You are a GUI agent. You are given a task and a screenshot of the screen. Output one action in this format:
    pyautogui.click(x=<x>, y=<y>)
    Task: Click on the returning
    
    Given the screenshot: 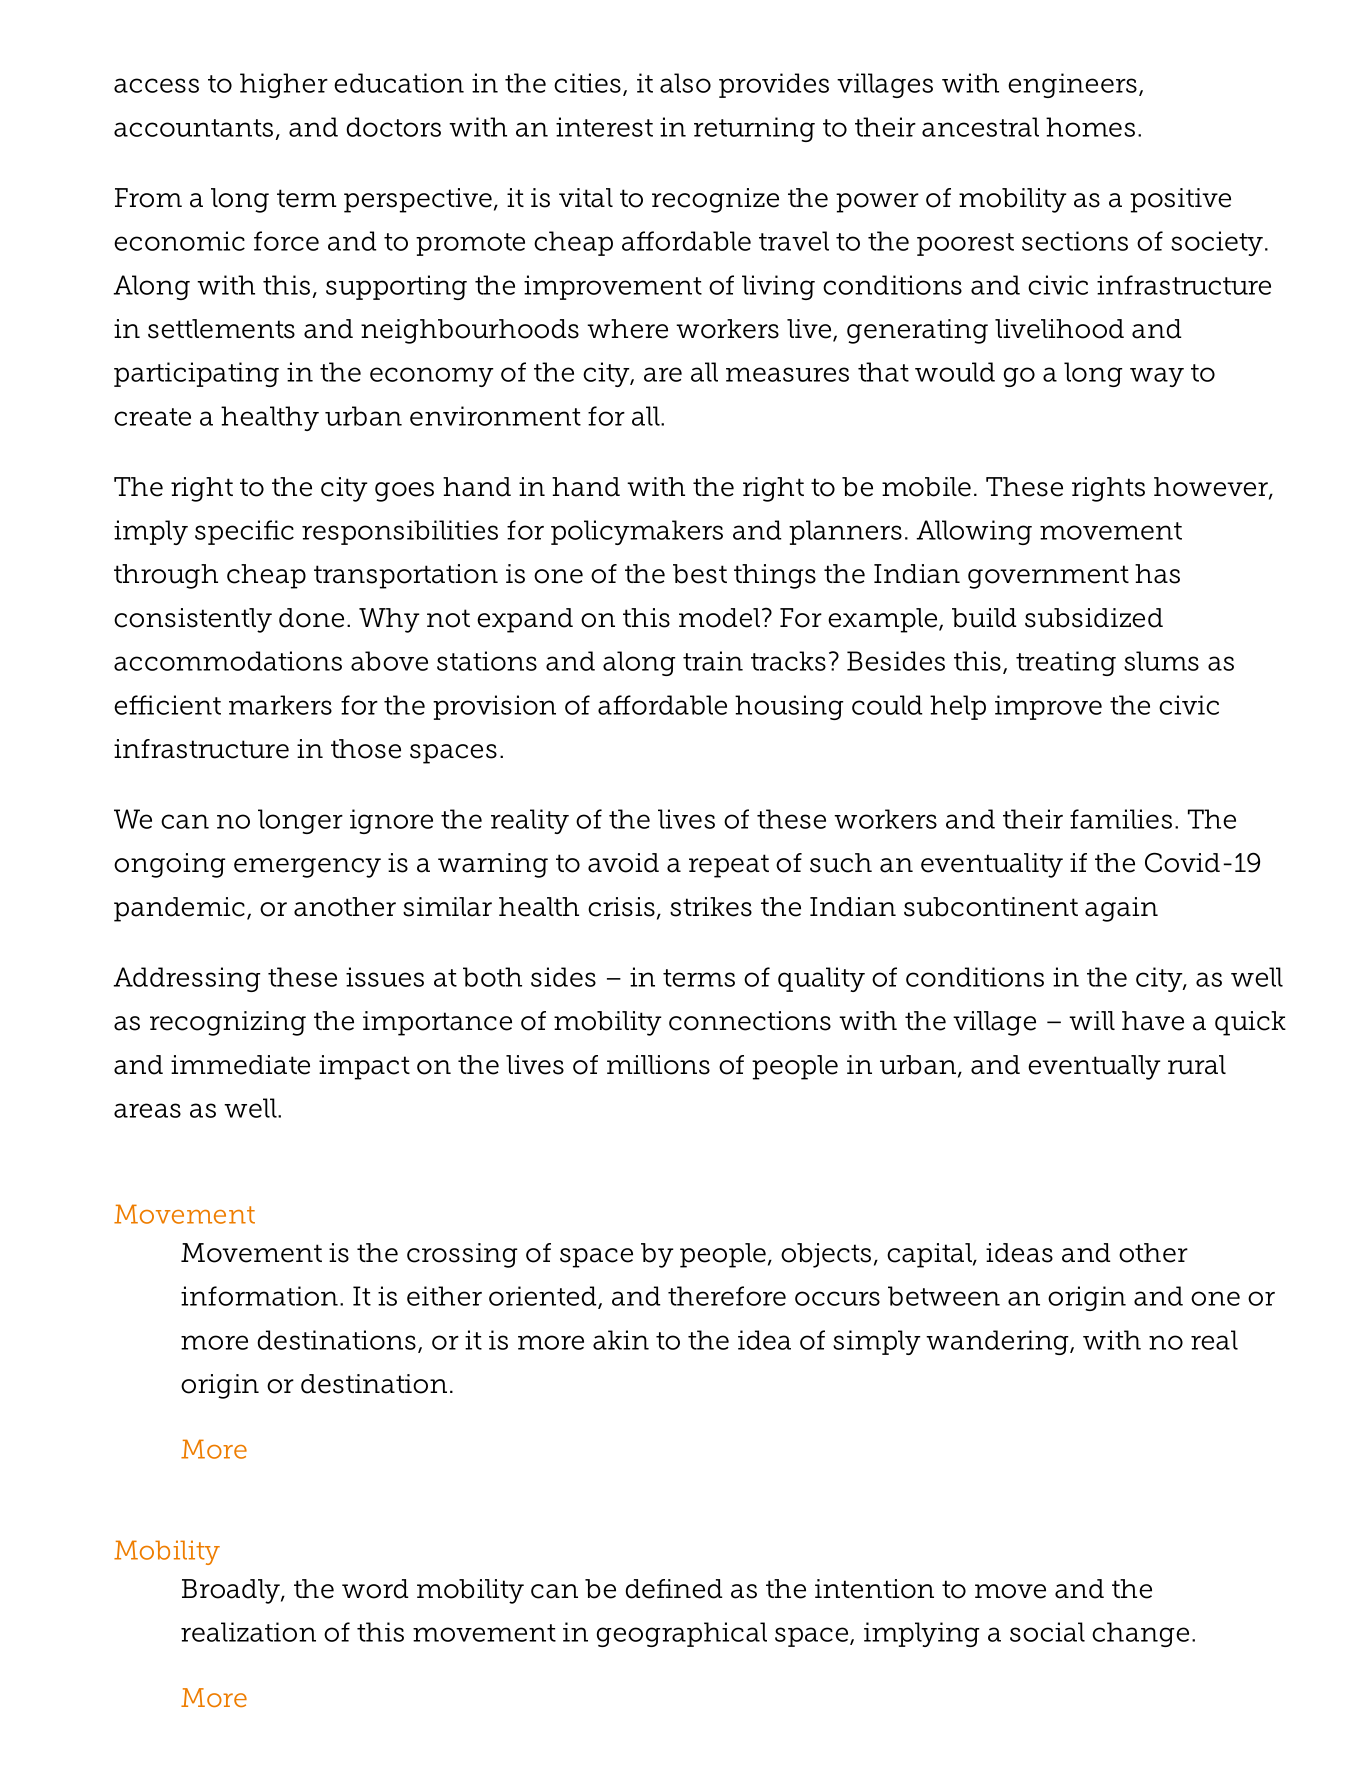 What is the action you would take?
    pyautogui.click(x=754, y=129)
